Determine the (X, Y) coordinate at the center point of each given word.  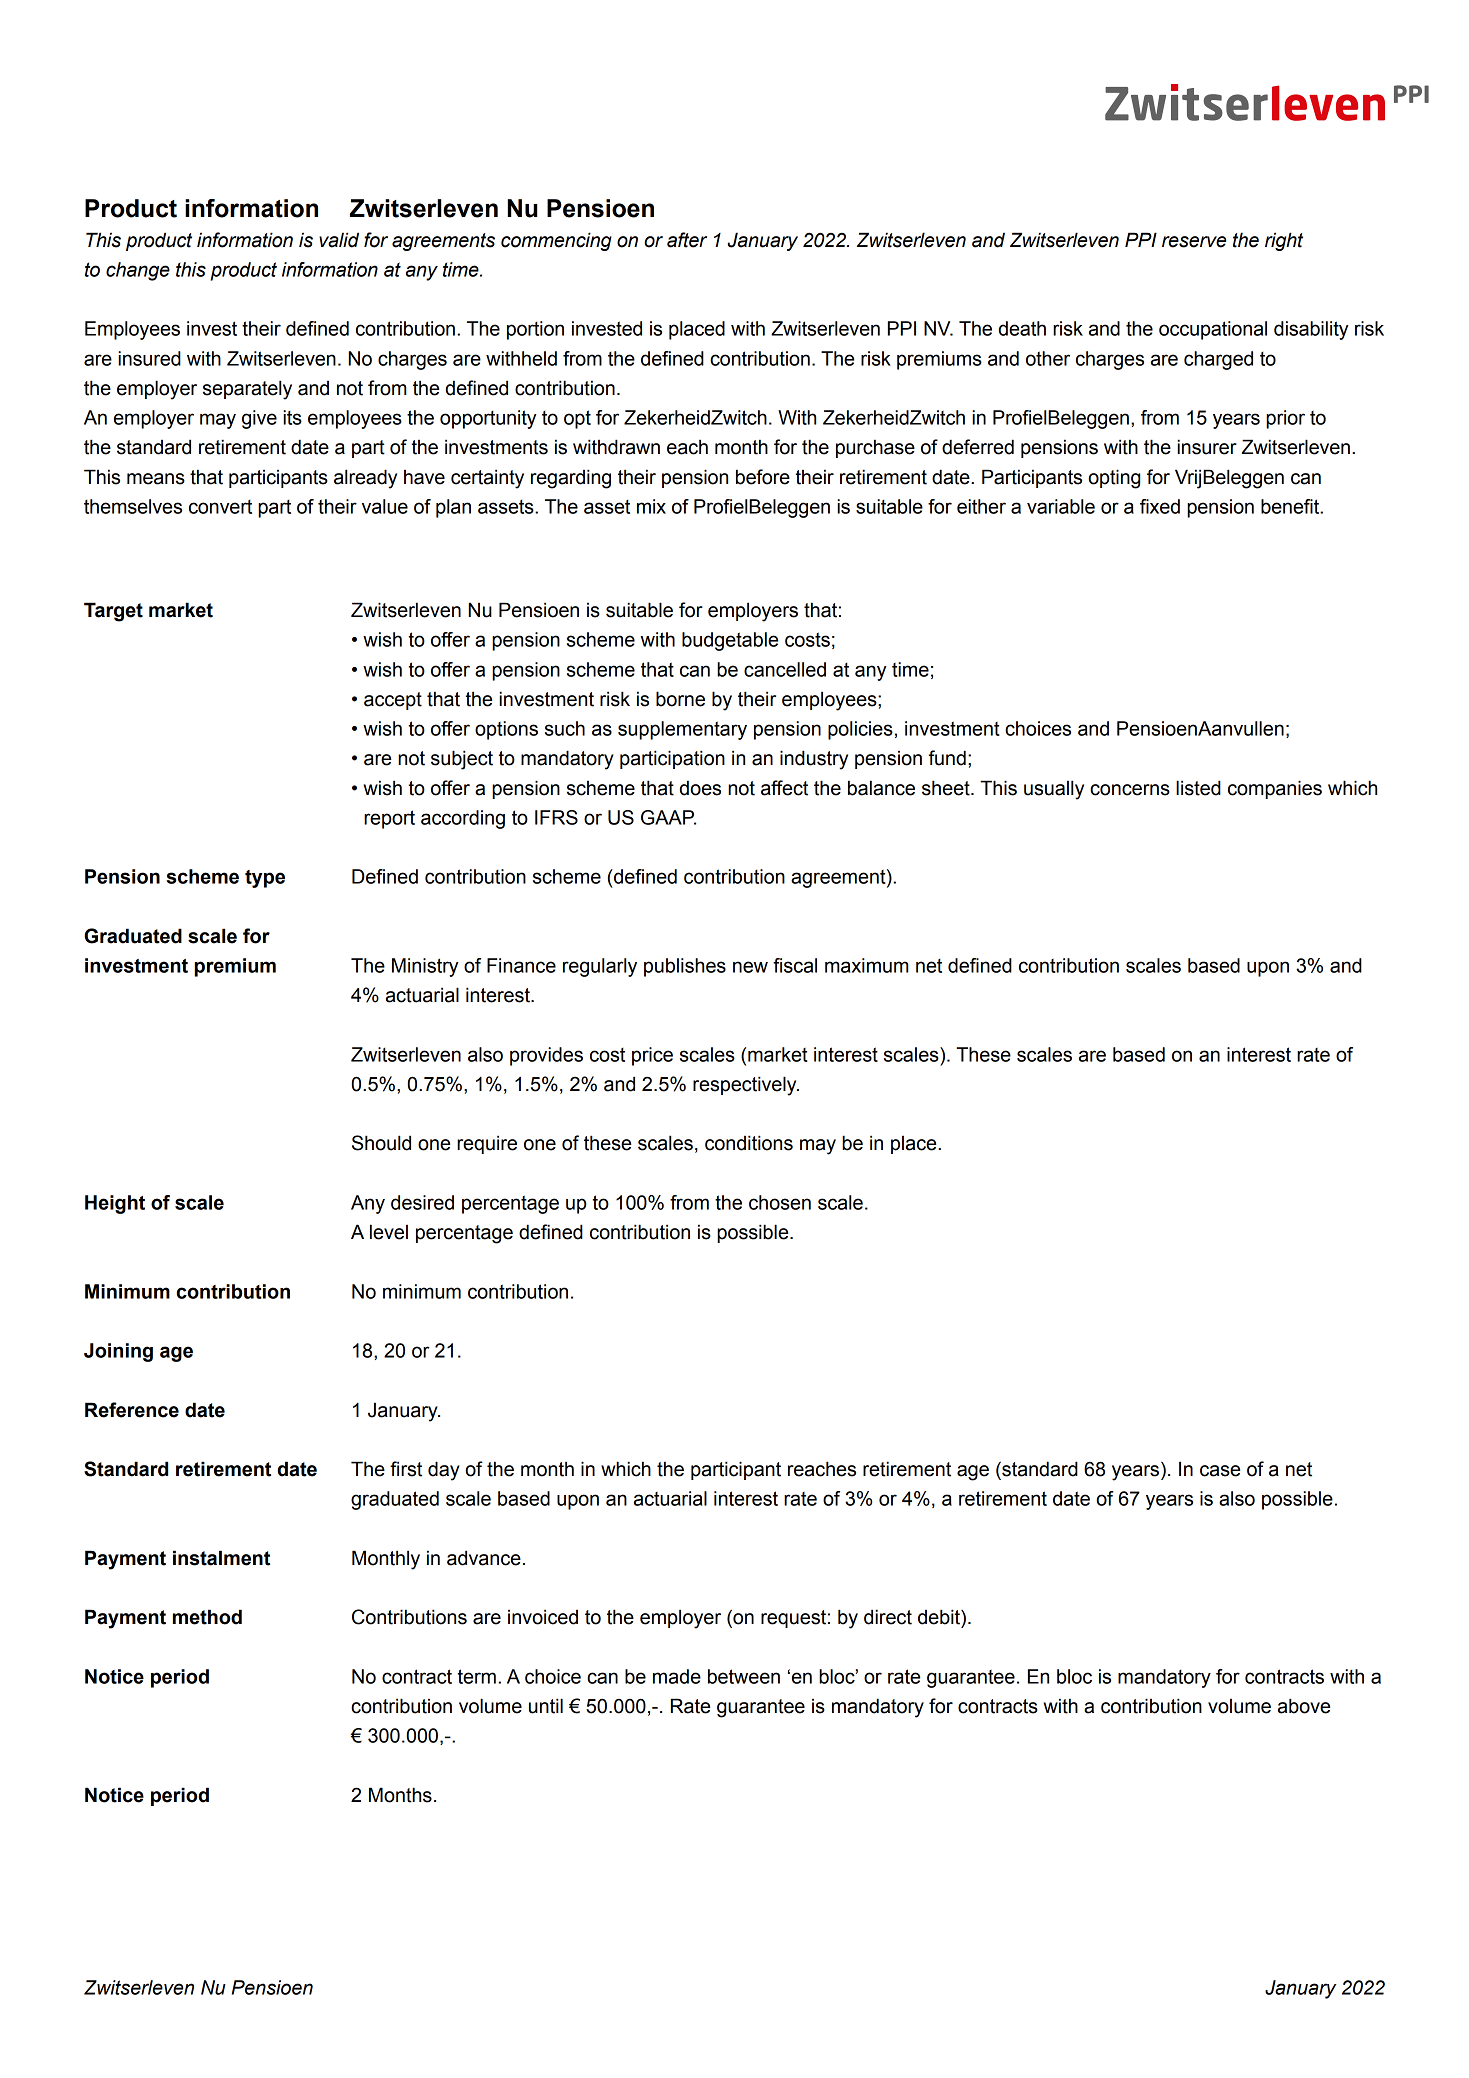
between (744, 1676)
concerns (1130, 790)
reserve (1194, 242)
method (207, 1617)
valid (339, 240)
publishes (685, 967)
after (687, 240)
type (265, 879)
